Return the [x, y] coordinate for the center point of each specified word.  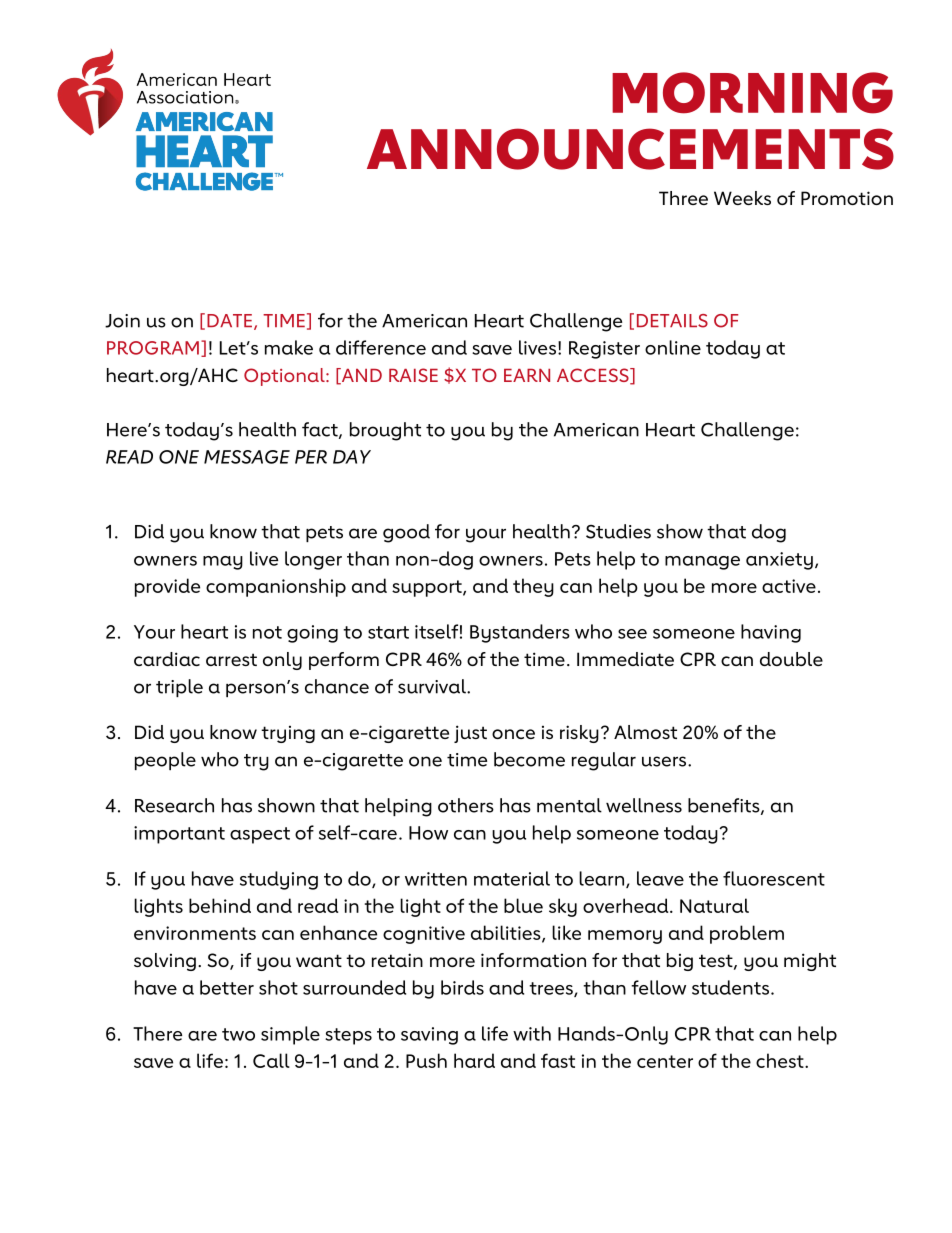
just [470, 734]
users [665, 761]
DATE [229, 320]
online [673, 347]
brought [385, 431]
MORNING [752, 93]
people [165, 761]
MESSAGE [247, 457]
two [238, 1034]
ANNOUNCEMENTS [630, 149]
